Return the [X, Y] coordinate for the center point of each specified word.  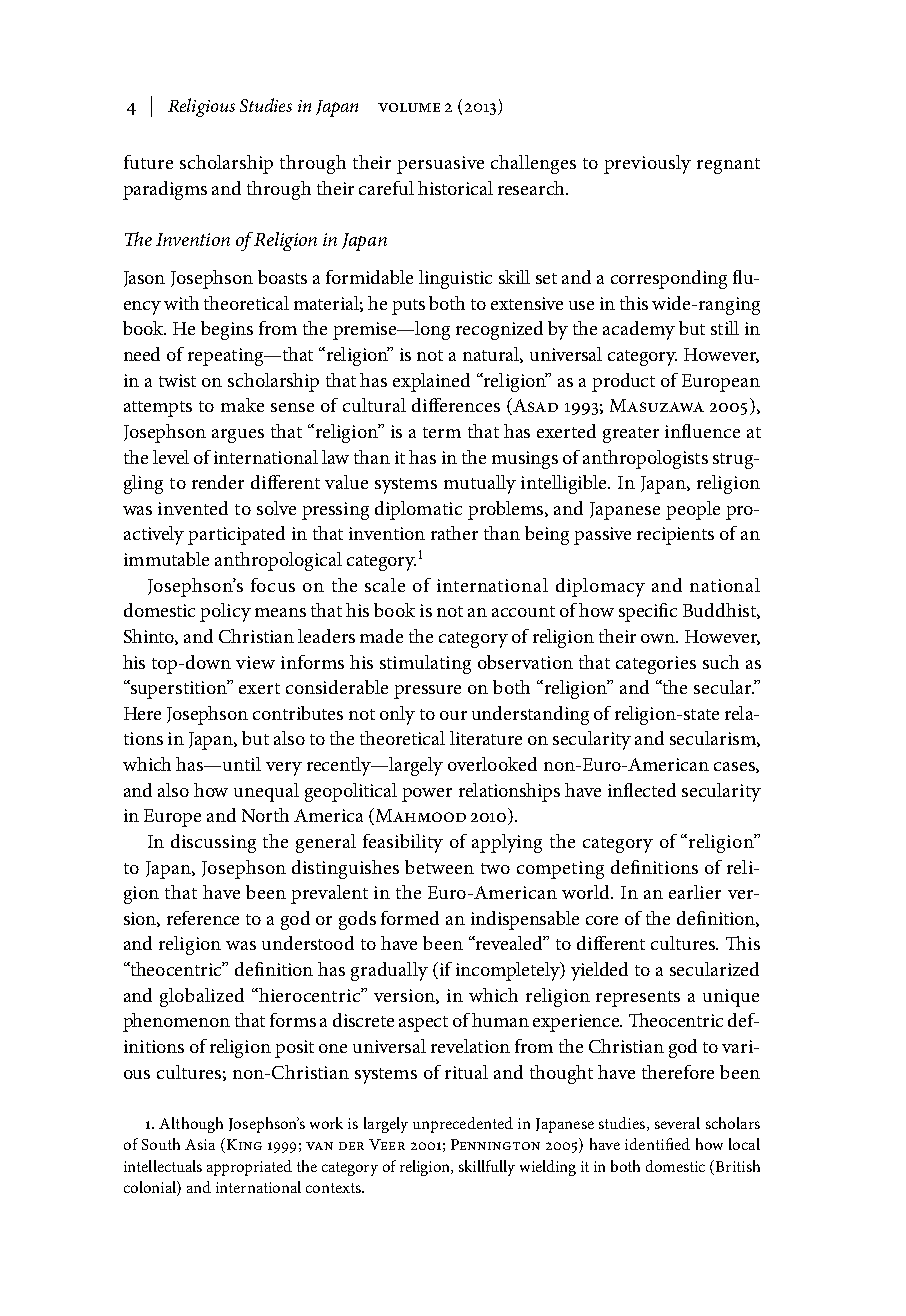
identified [657, 1144]
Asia [200, 1144]
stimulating [425, 664]
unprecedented [463, 1125]
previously [647, 164]
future [148, 162]
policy [225, 612]
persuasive [440, 165]
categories [656, 665]
